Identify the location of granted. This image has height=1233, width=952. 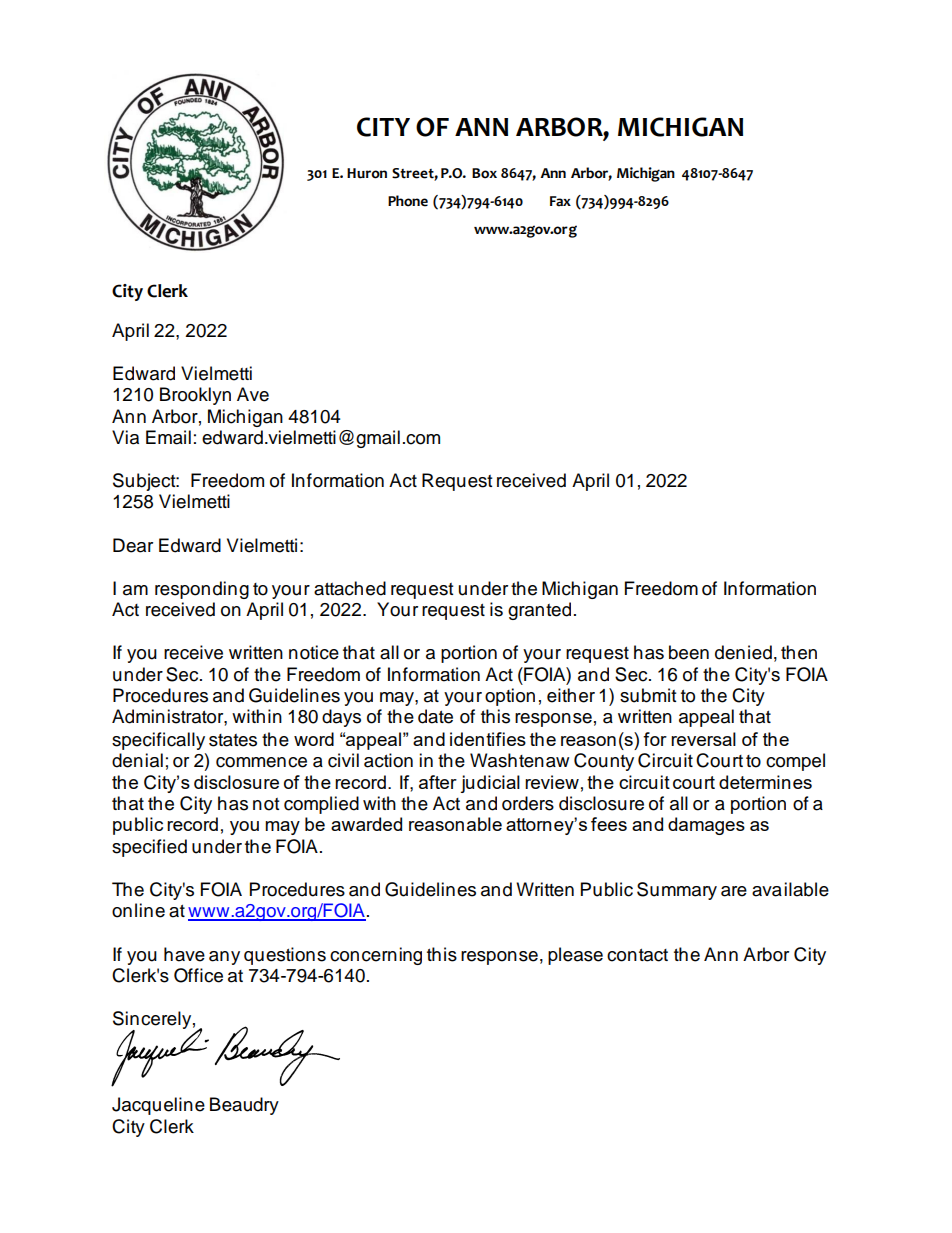
(539, 611).
